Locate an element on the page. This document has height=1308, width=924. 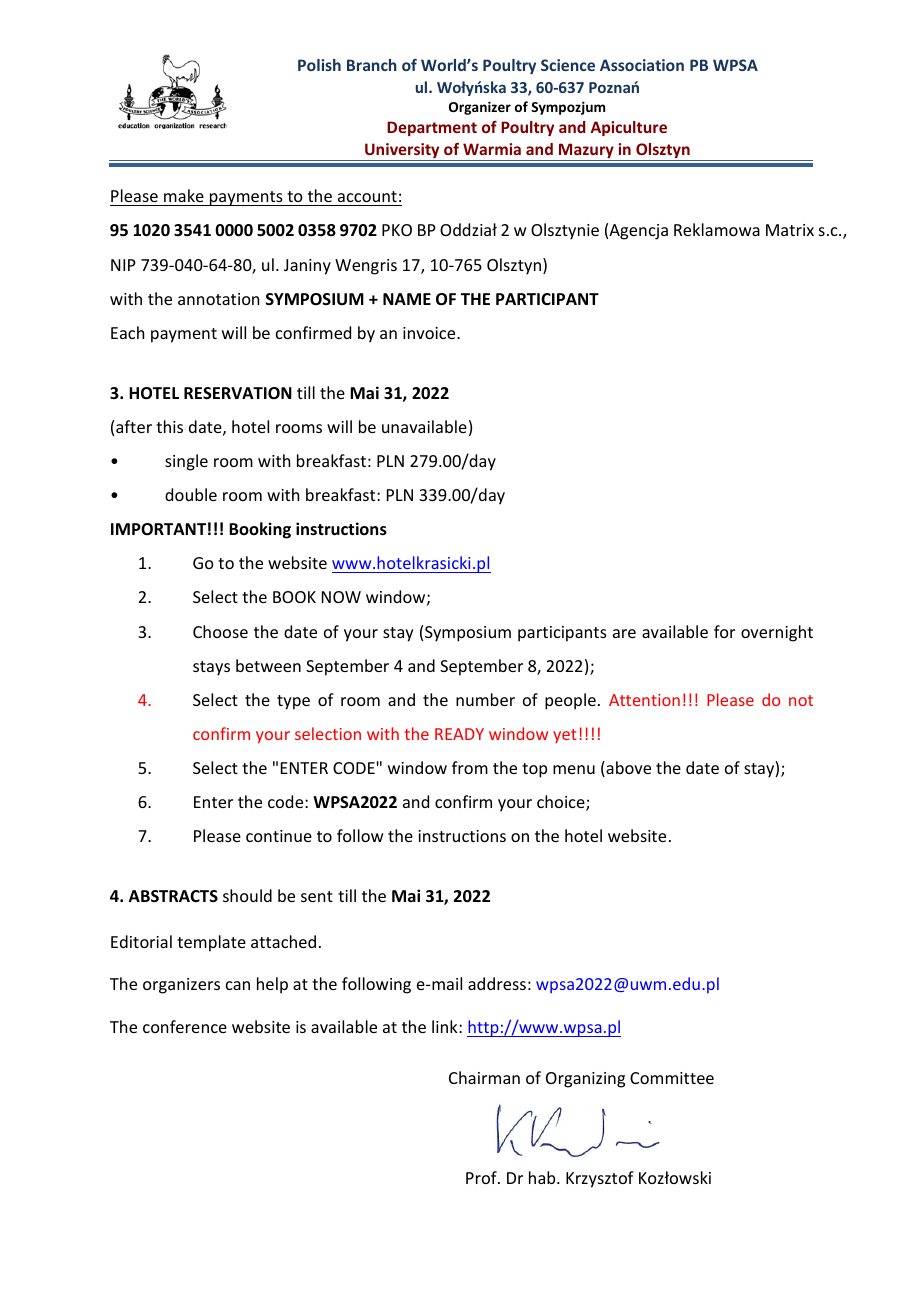
for is located at coordinates (724, 631).
